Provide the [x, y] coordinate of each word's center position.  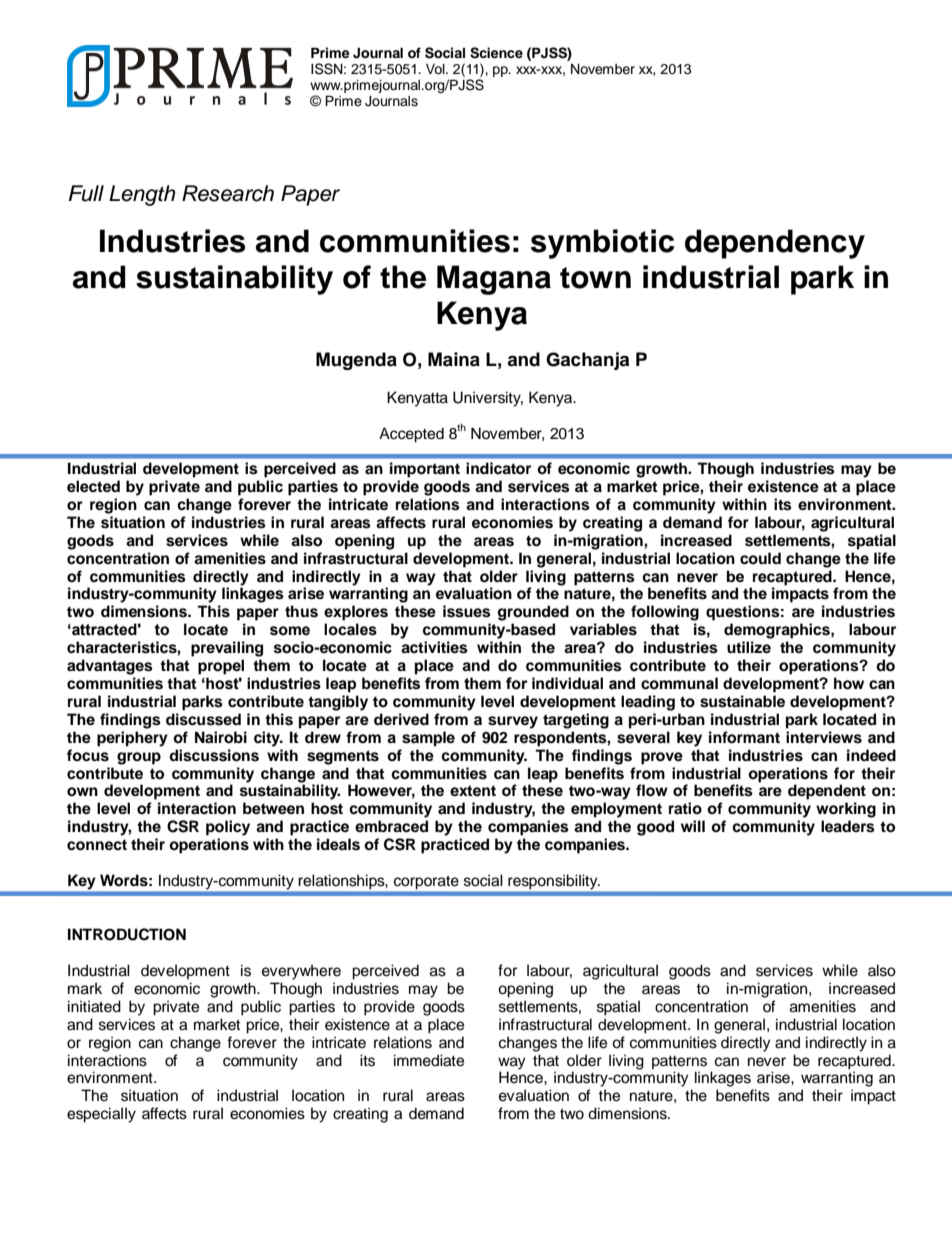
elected [93, 486]
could [760, 558]
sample [428, 739]
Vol [436, 69]
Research [228, 193]
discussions [214, 755]
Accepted [411, 435]
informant [744, 737]
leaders [848, 826]
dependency [775, 244]
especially [101, 1115]
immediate [429, 1060]
